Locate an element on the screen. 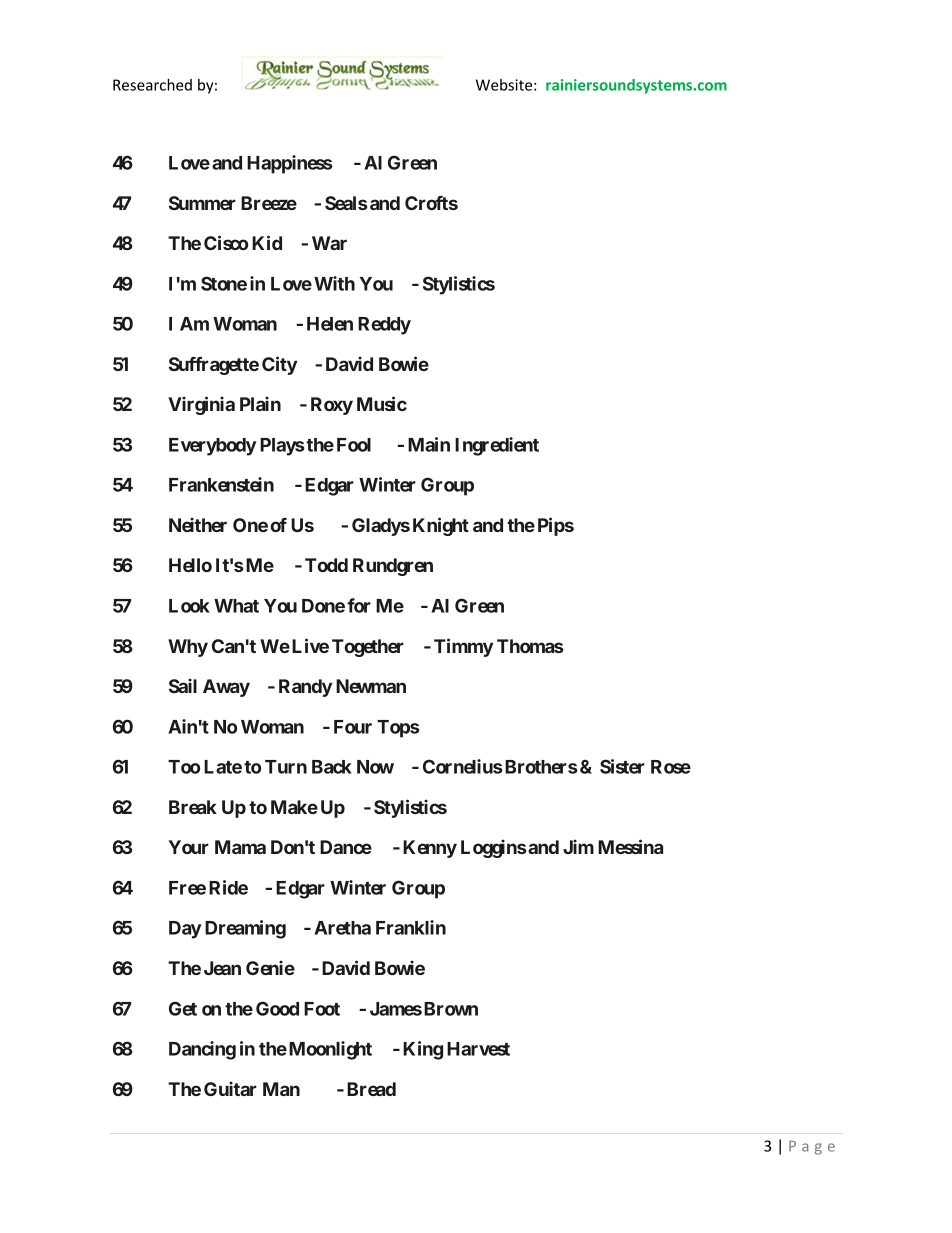 The image size is (952, 1233). Timmy is located at coordinates (463, 647).
